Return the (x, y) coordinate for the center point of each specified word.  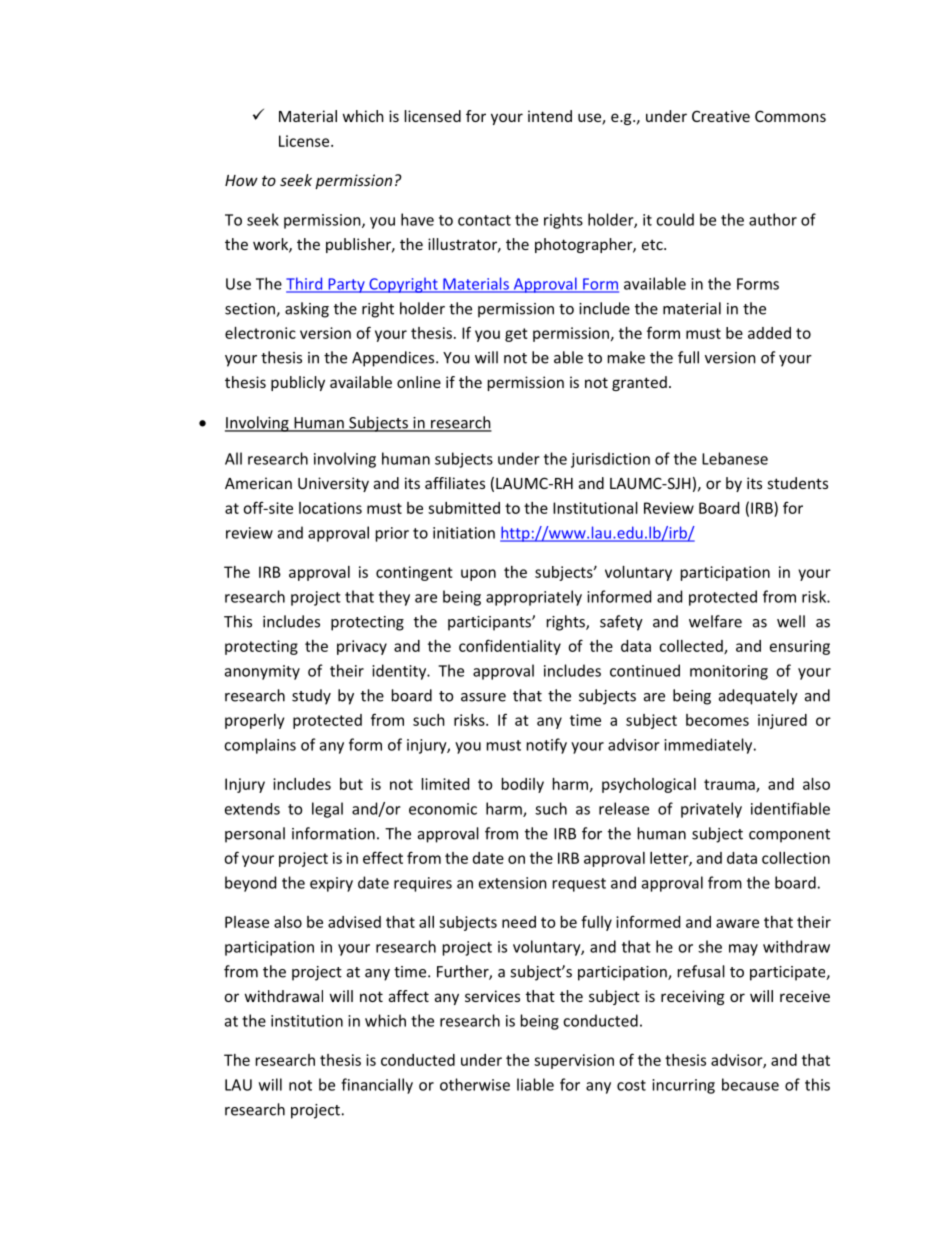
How (241, 180)
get (516, 335)
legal (327, 810)
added (769, 333)
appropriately (534, 598)
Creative (721, 116)
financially (377, 1086)
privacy (362, 647)
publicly (298, 383)
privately (711, 810)
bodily (523, 785)
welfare (715, 621)
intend (550, 116)
